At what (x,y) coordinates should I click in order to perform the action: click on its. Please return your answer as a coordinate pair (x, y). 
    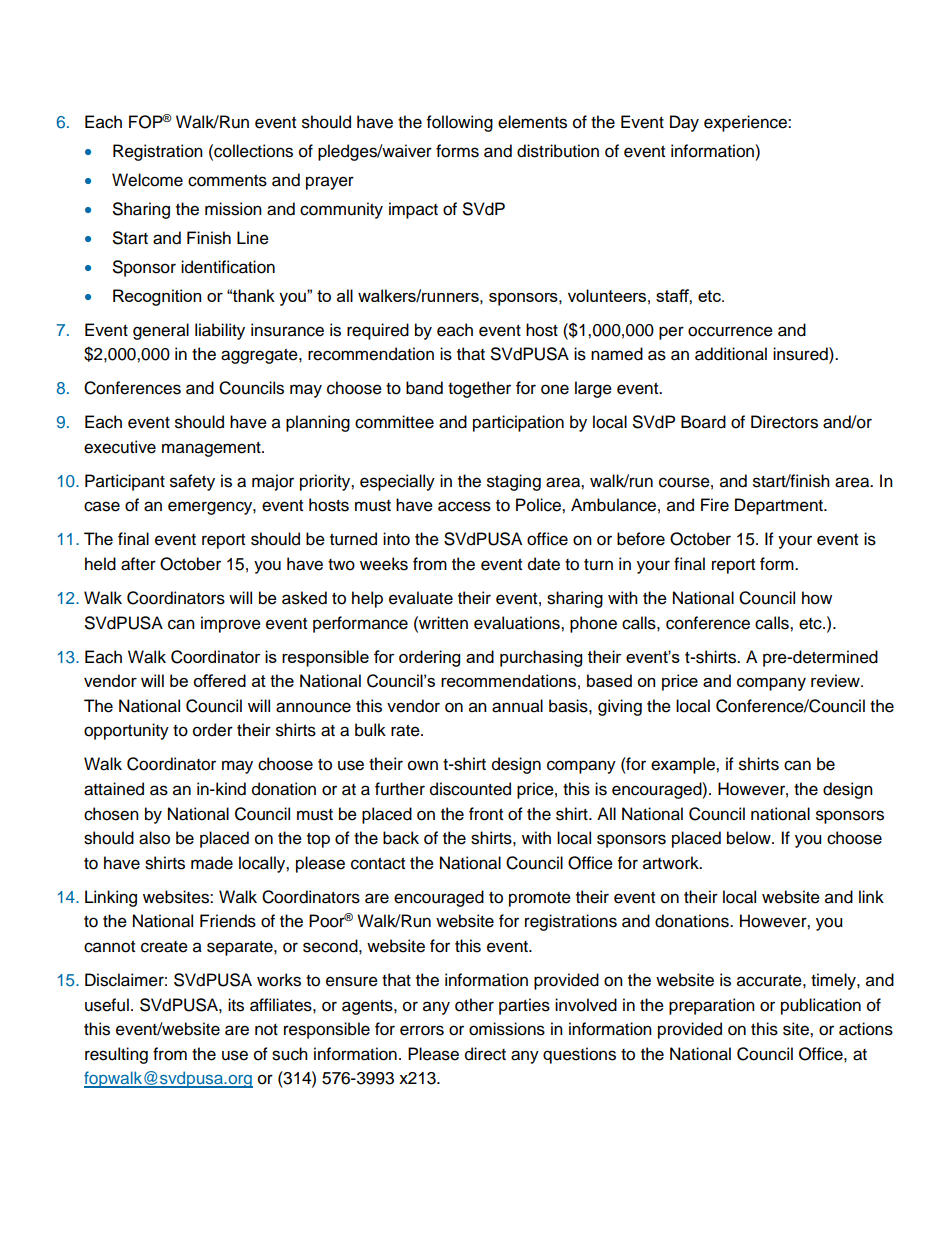
    Looking at the image, I should click on (236, 1005).
